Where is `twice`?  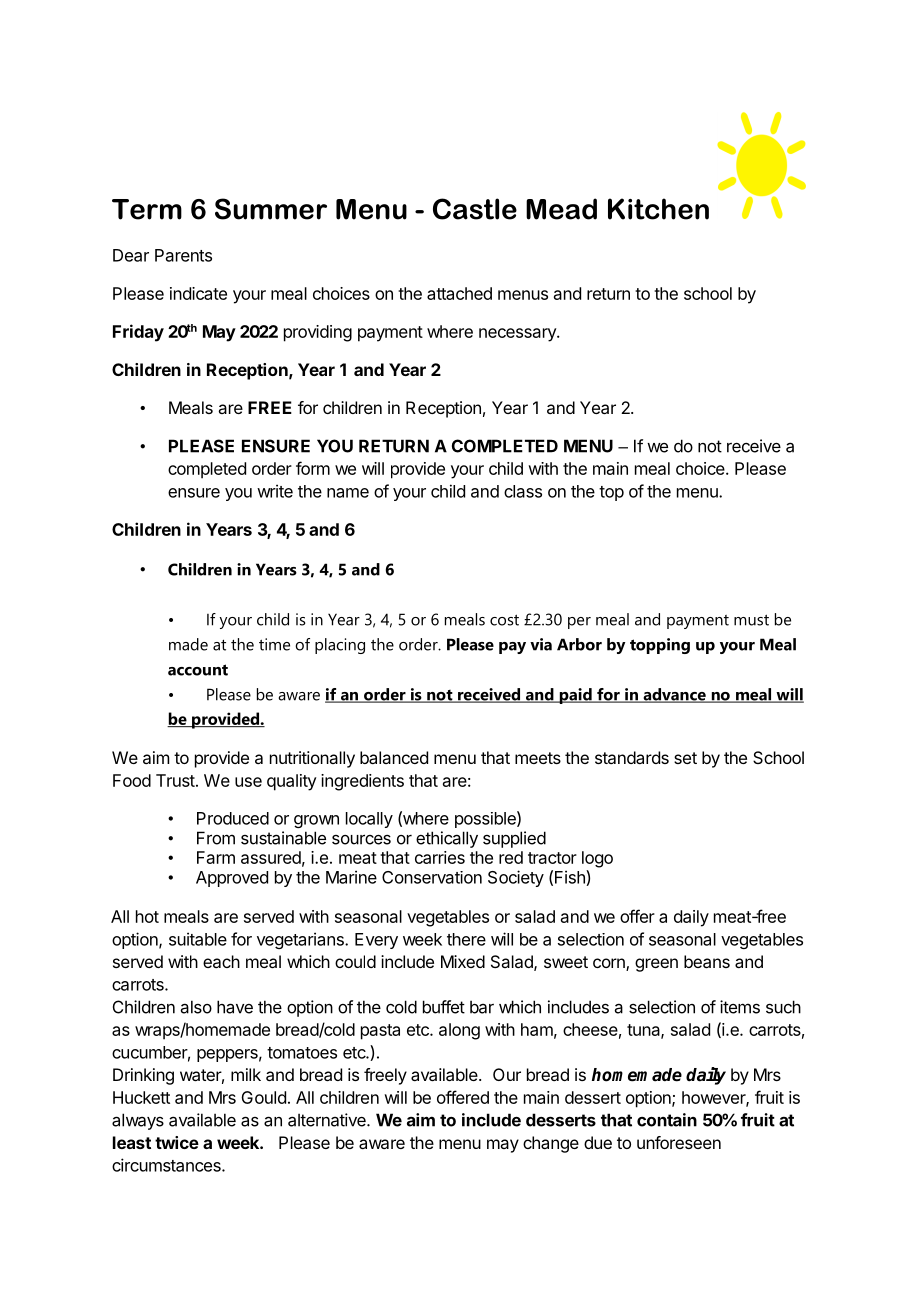
twice is located at coordinates (177, 1142).
